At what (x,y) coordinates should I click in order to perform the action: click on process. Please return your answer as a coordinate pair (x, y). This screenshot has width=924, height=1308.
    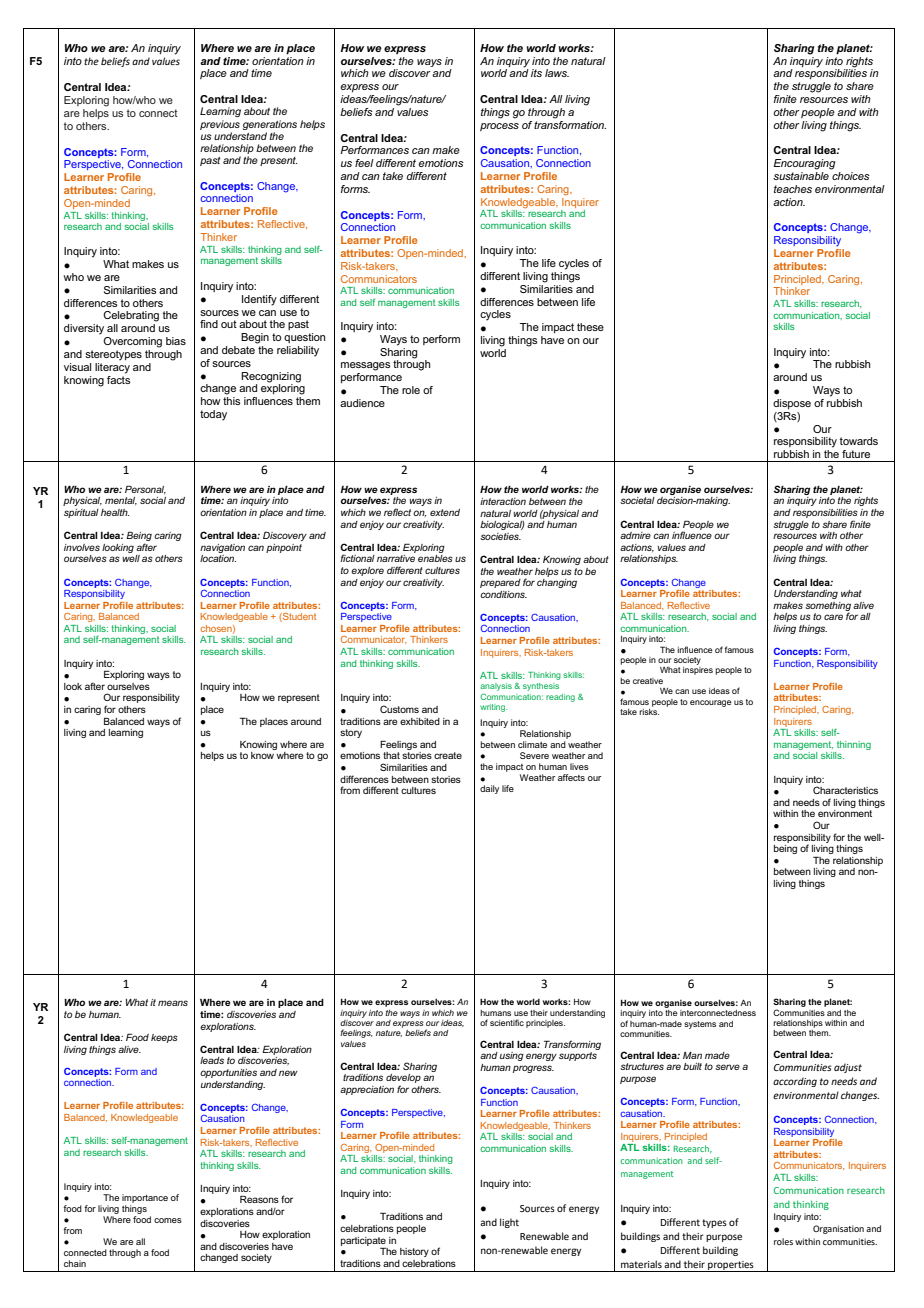
    Looking at the image, I should click on (499, 127).
